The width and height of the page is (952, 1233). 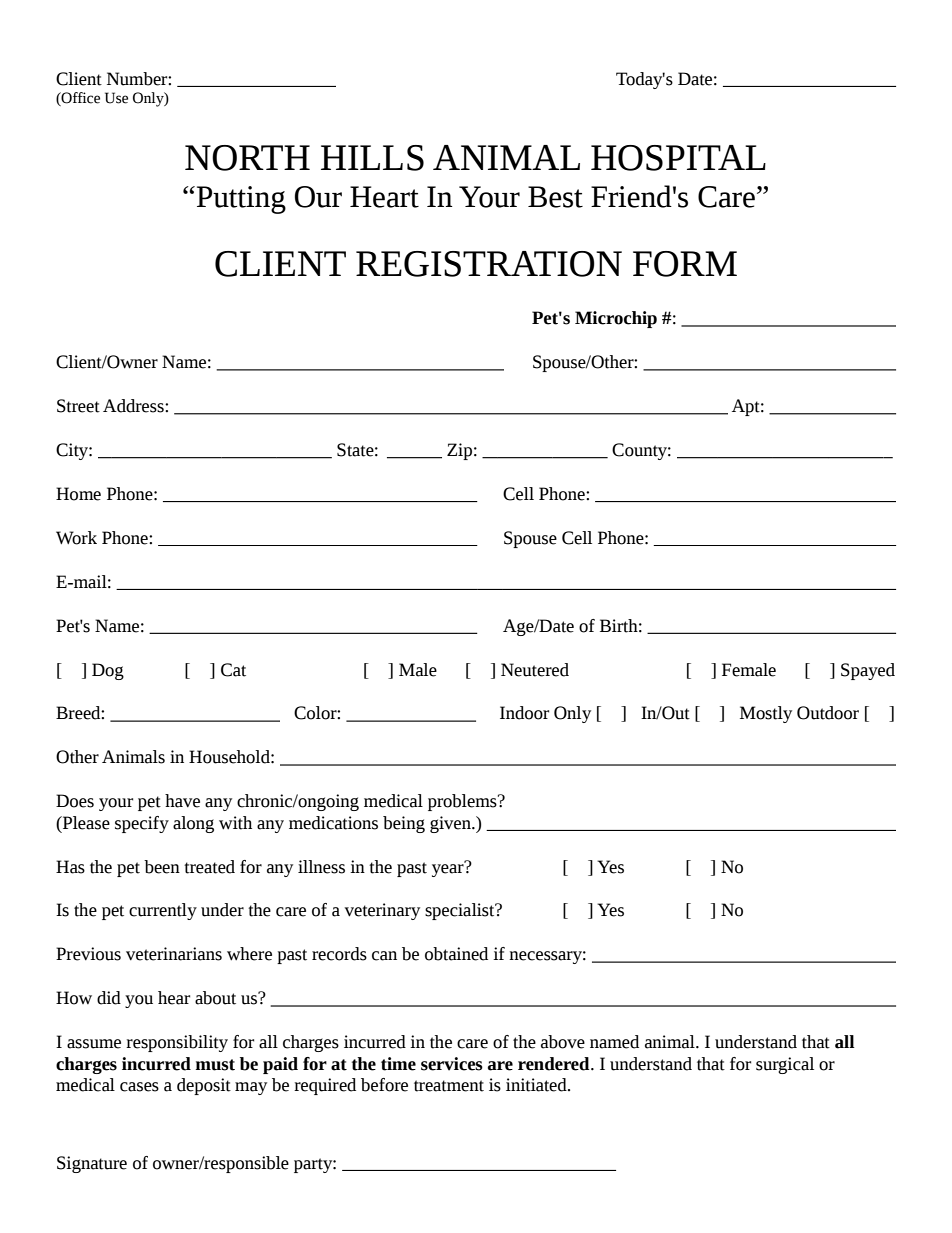 What do you see at coordinates (241, 200) in the page?
I see `Putting` at bounding box center [241, 200].
